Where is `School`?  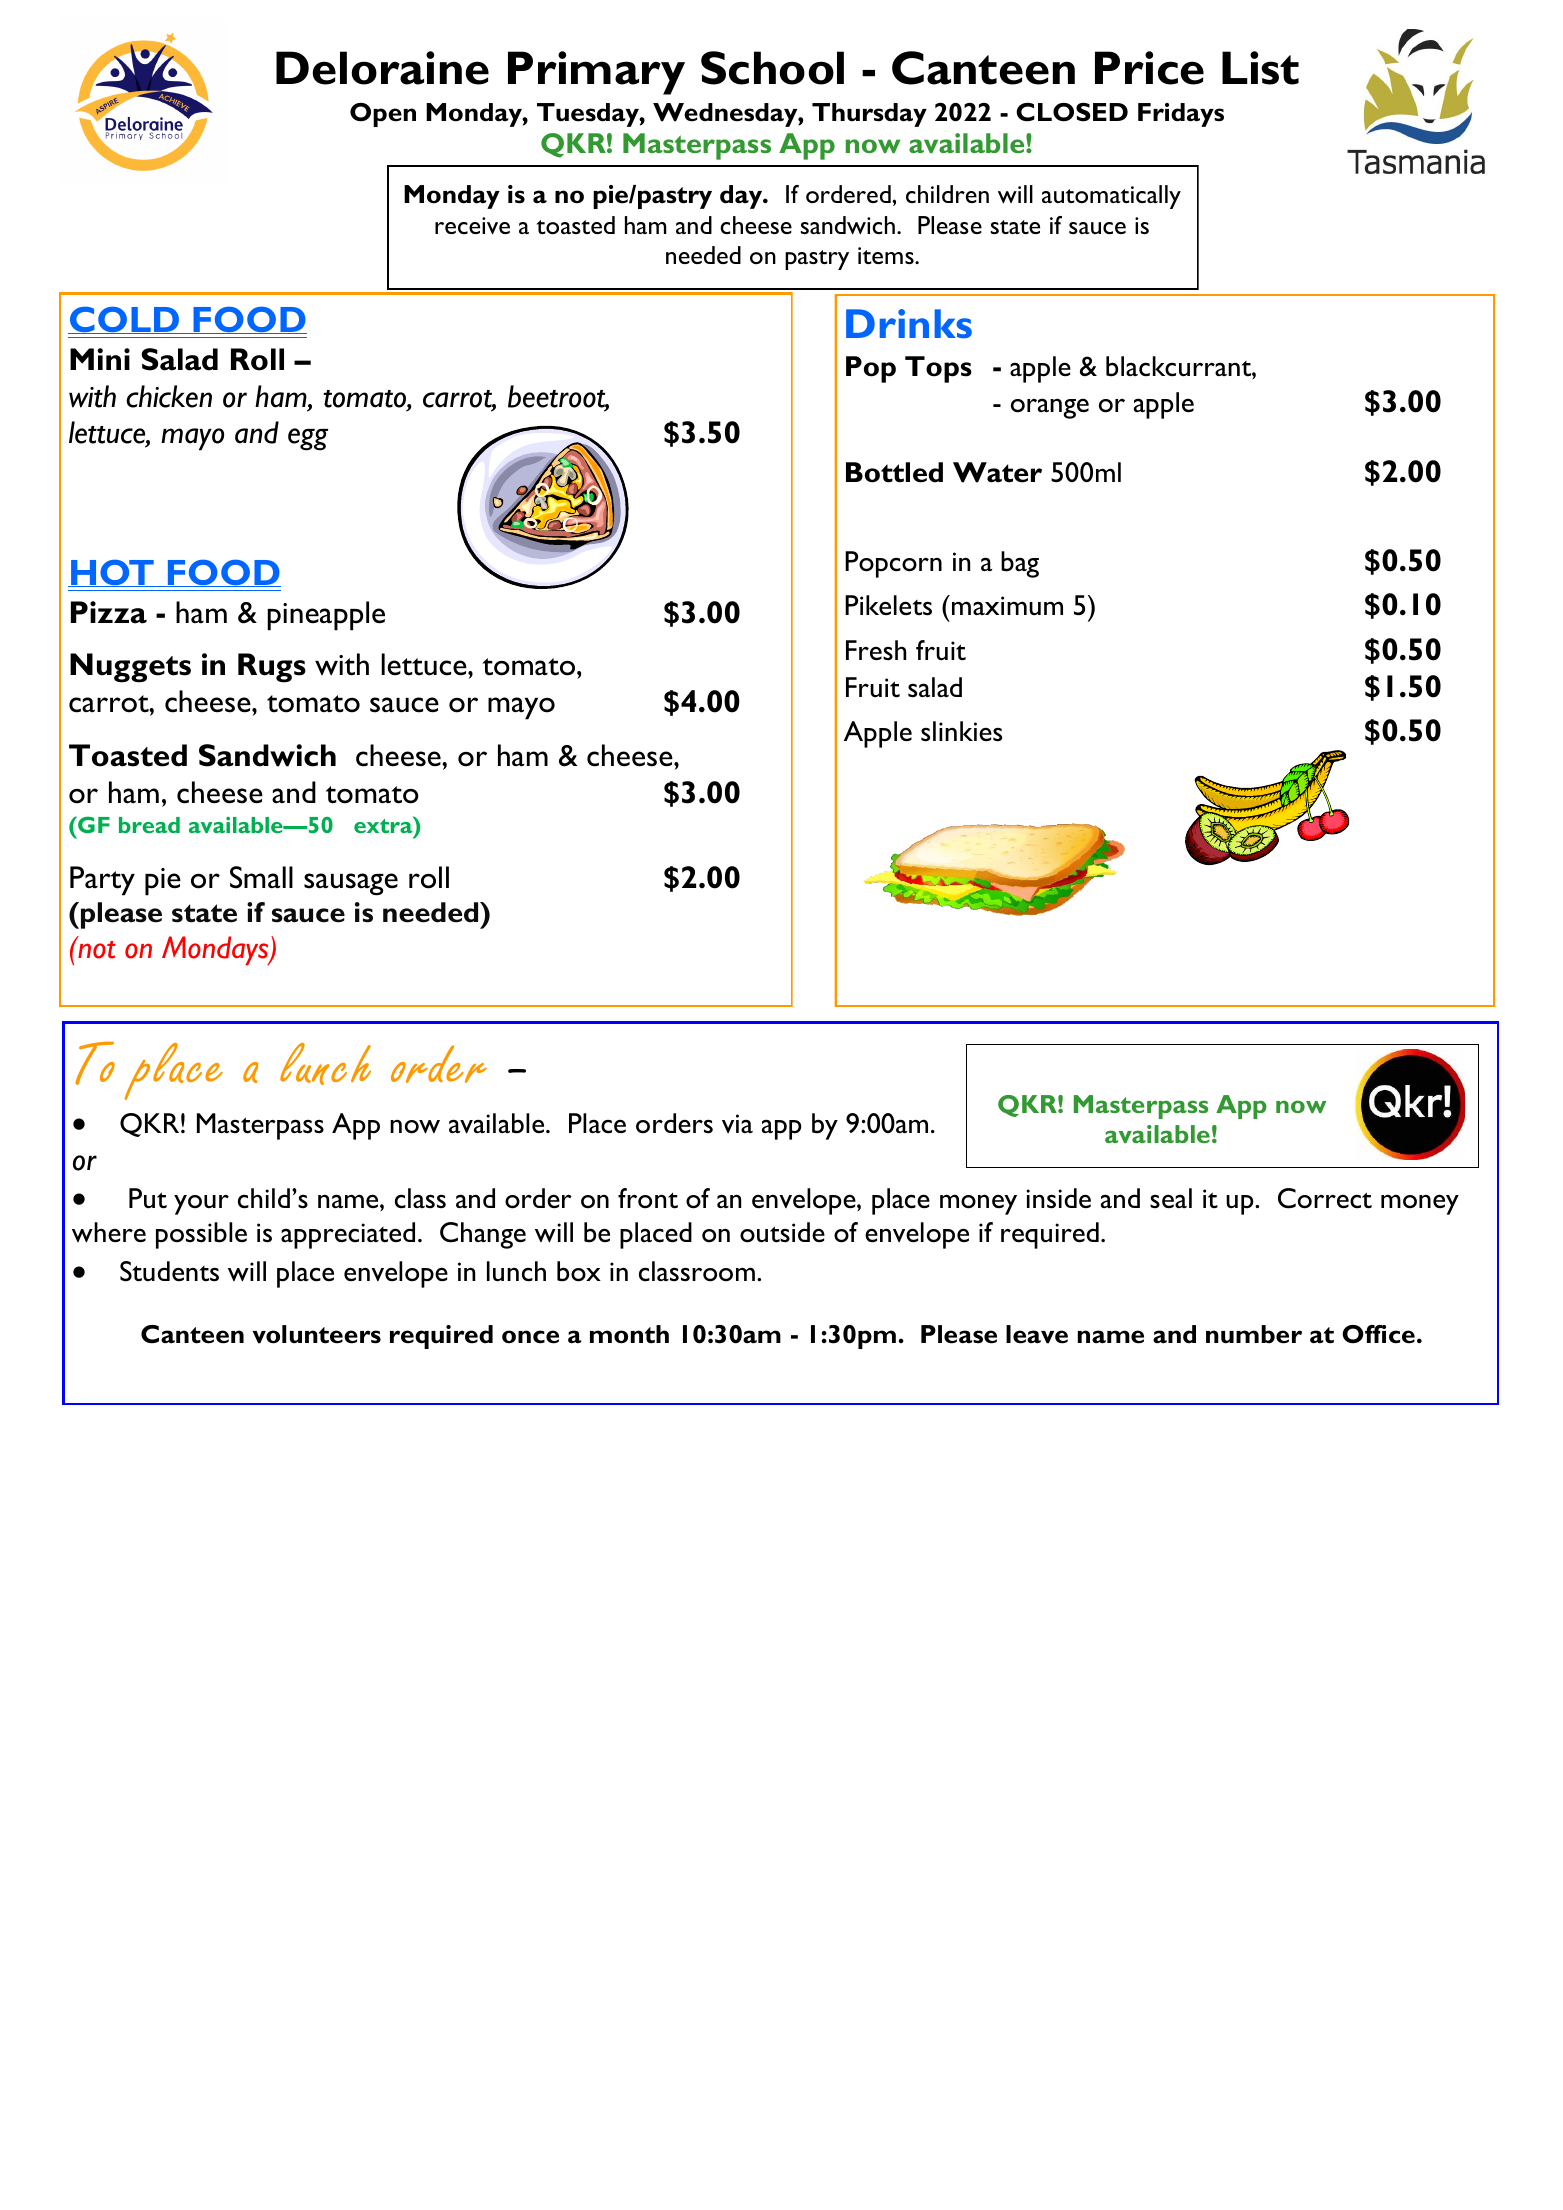 School is located at coordinates (772, 68).
